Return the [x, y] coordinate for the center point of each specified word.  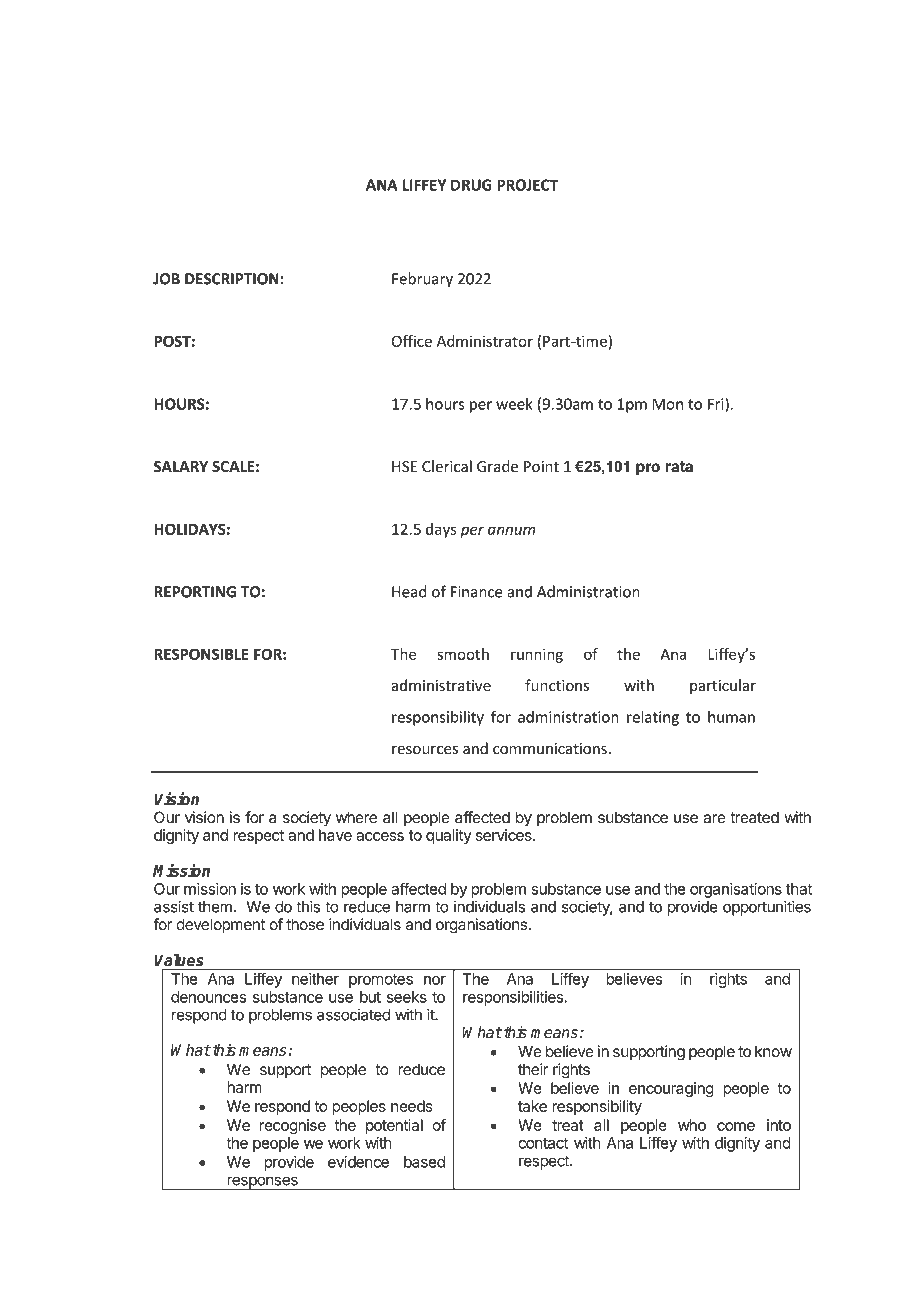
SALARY [181, 467]
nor [435, 980]
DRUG [471, 185]
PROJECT [527, 185]
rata [679, 467]
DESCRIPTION [233, 279]
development [220, 926]
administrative [441, 685]
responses [262, 1183]
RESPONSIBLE [201, 654]
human [731, 717]
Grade [497, 466]
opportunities [767, 908]
